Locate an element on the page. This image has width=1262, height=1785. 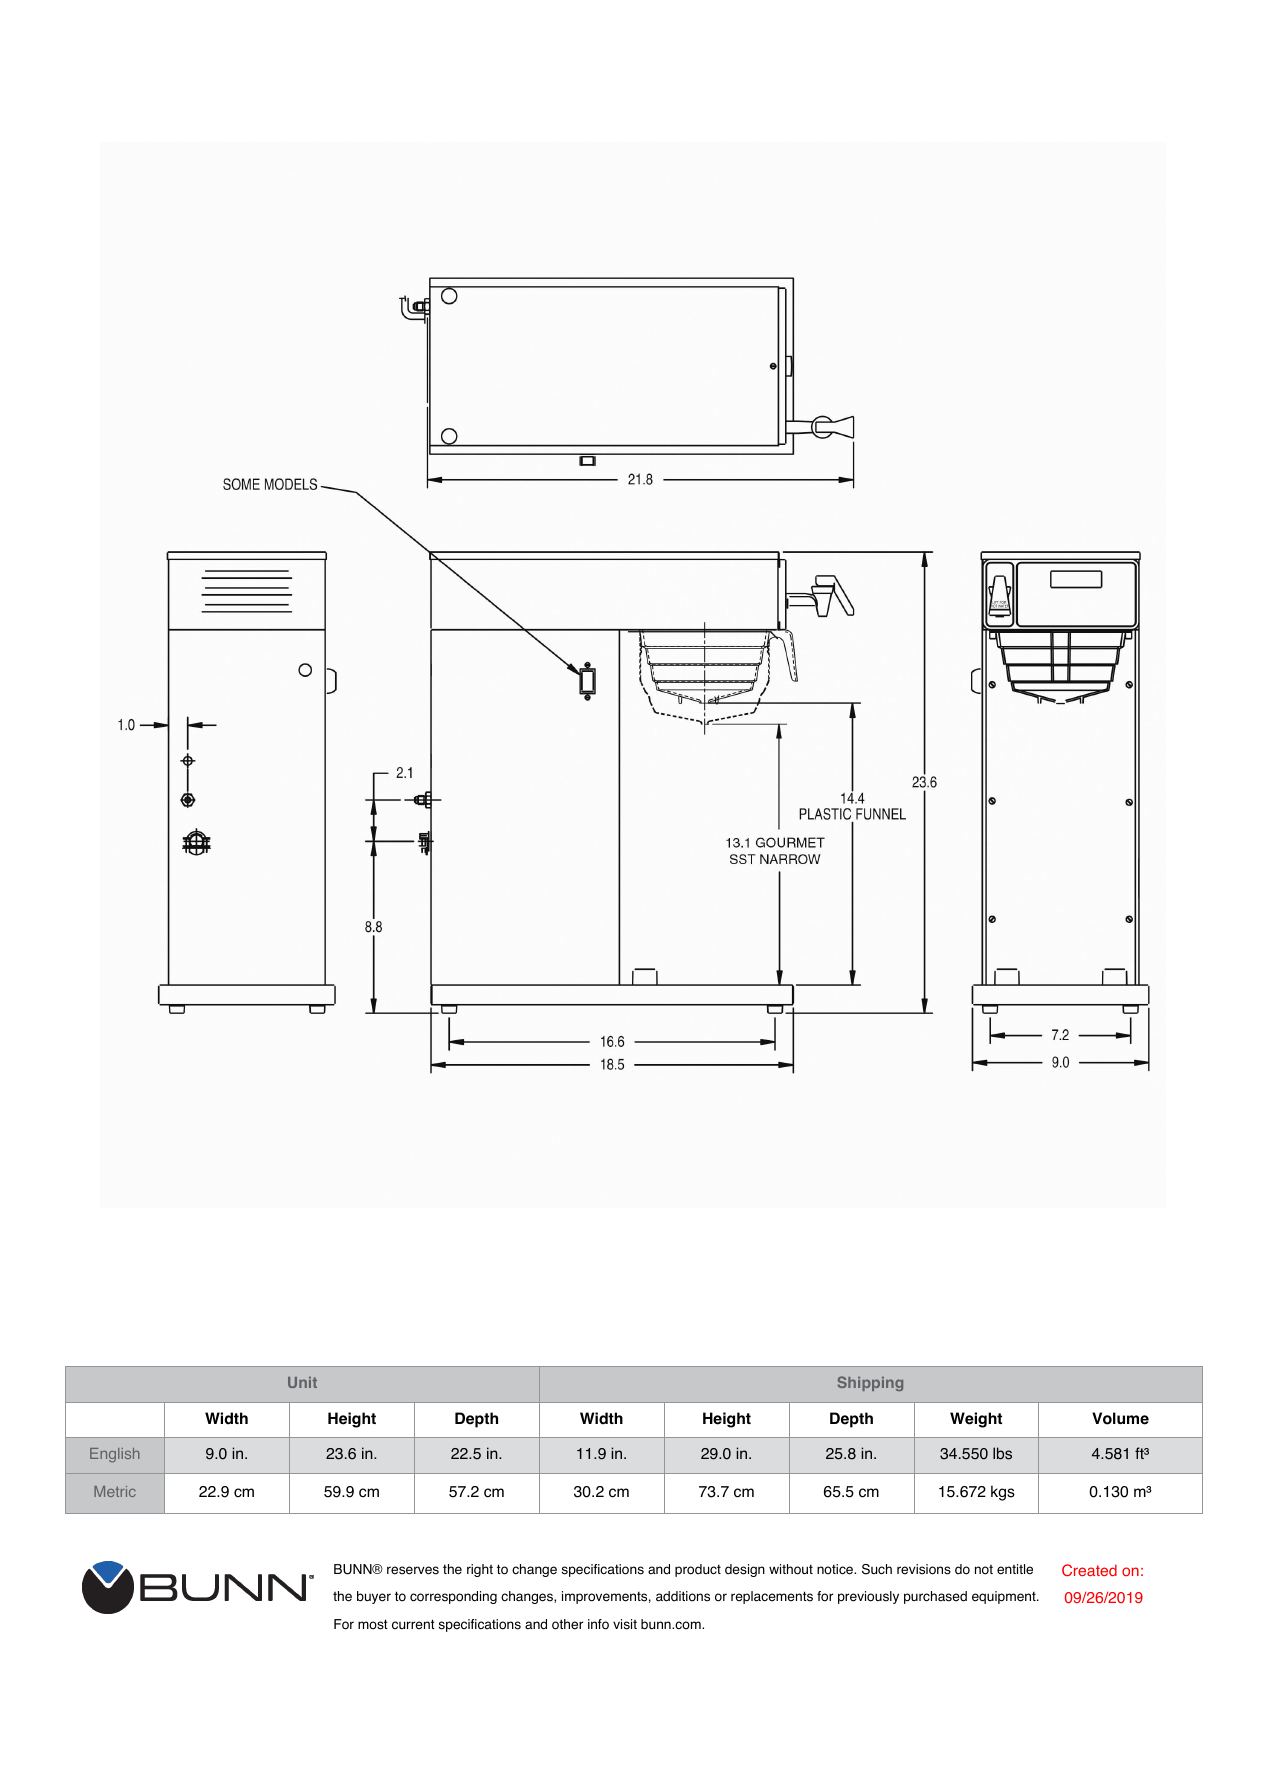
most is located at coordinates (373, 1624).
